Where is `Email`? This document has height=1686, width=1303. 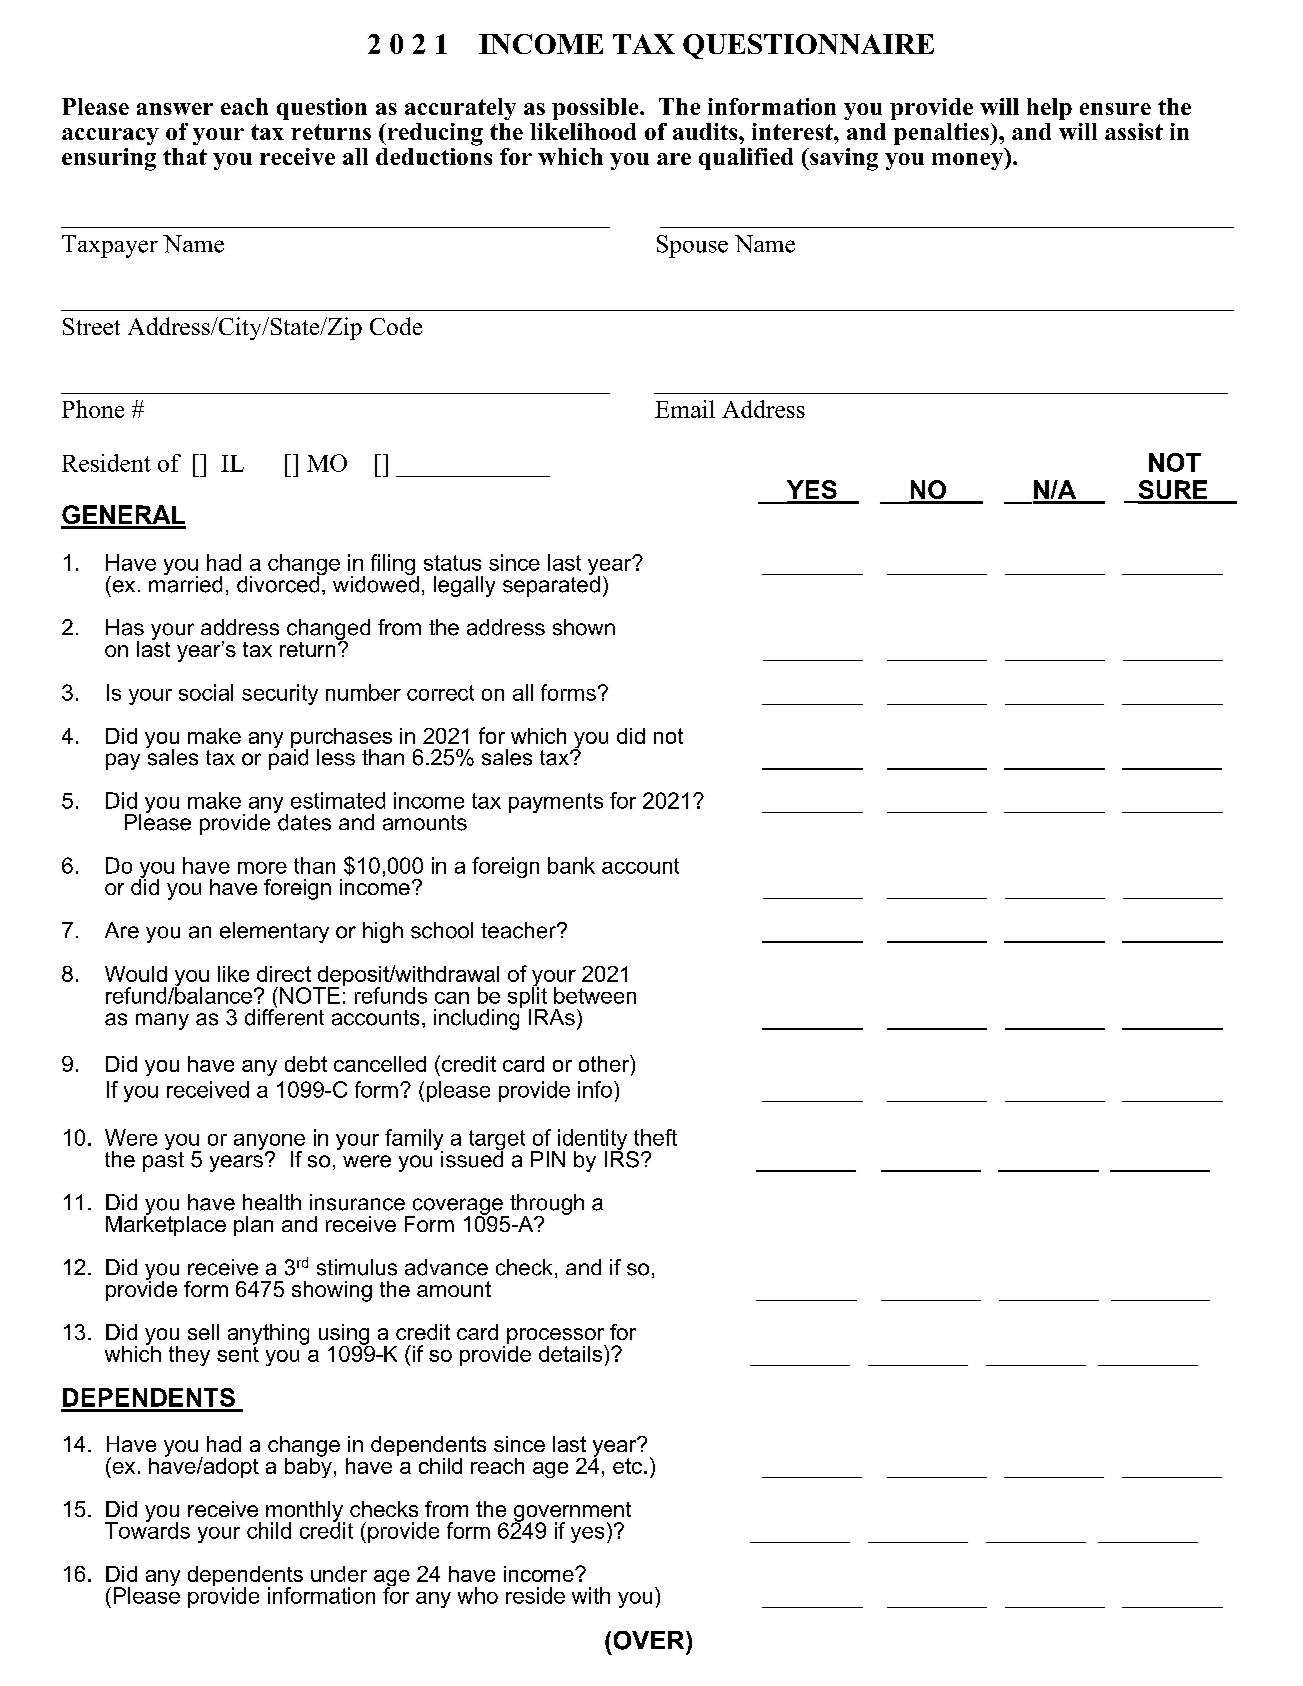
Email is located at coordinates (685, 409).
